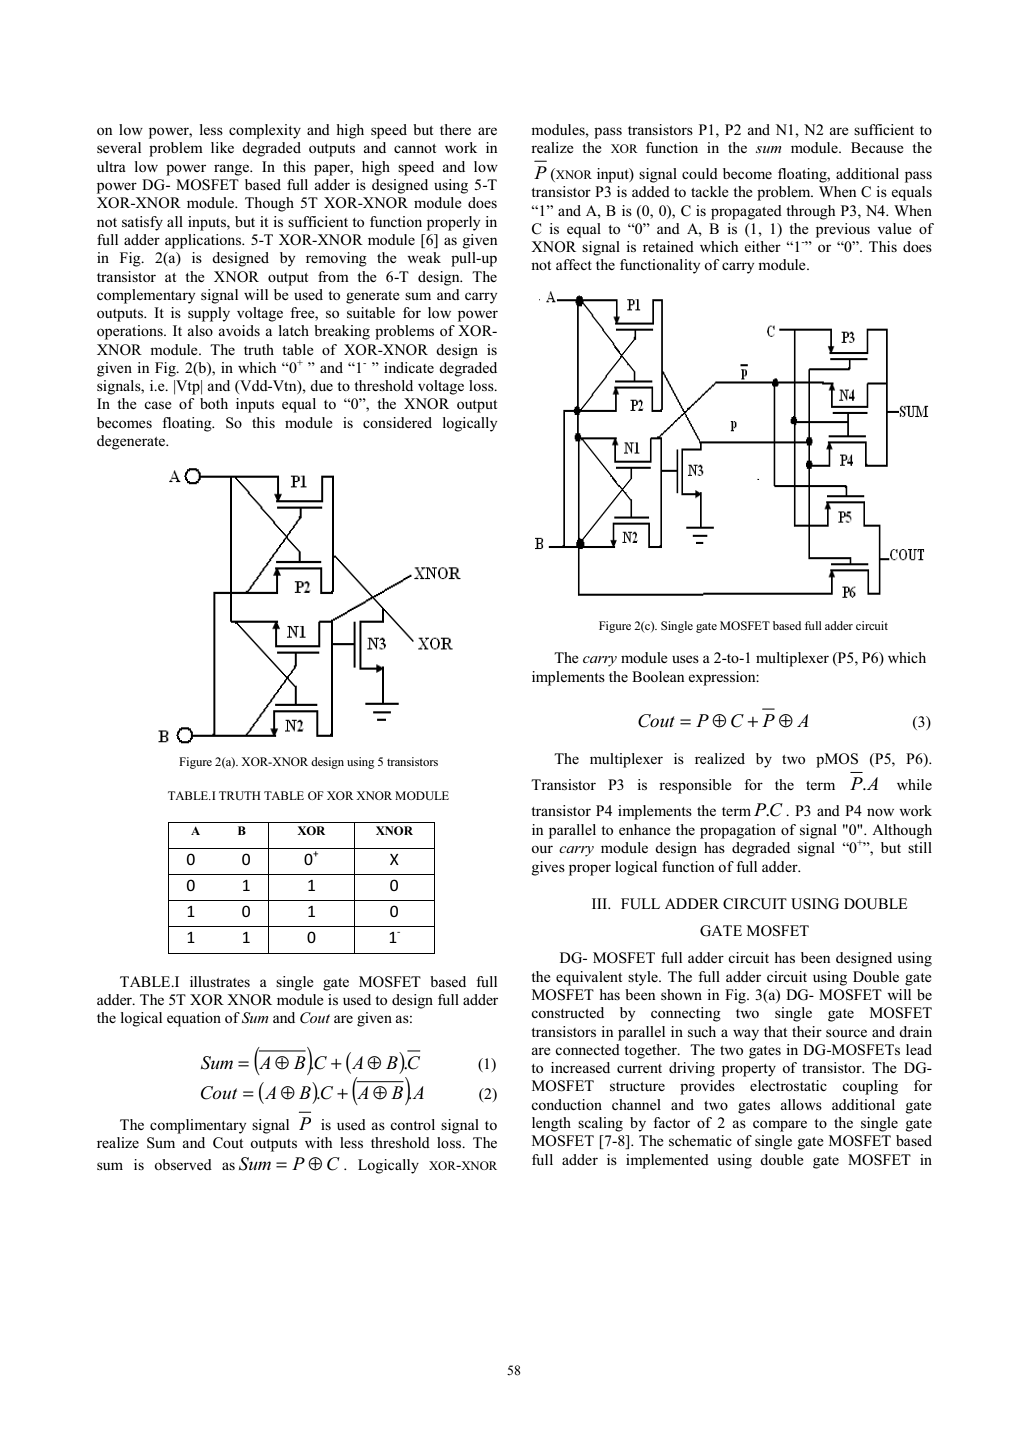  Describe the element at coordinates (548, 868) in the screenshot. I see `gives` at that location.
